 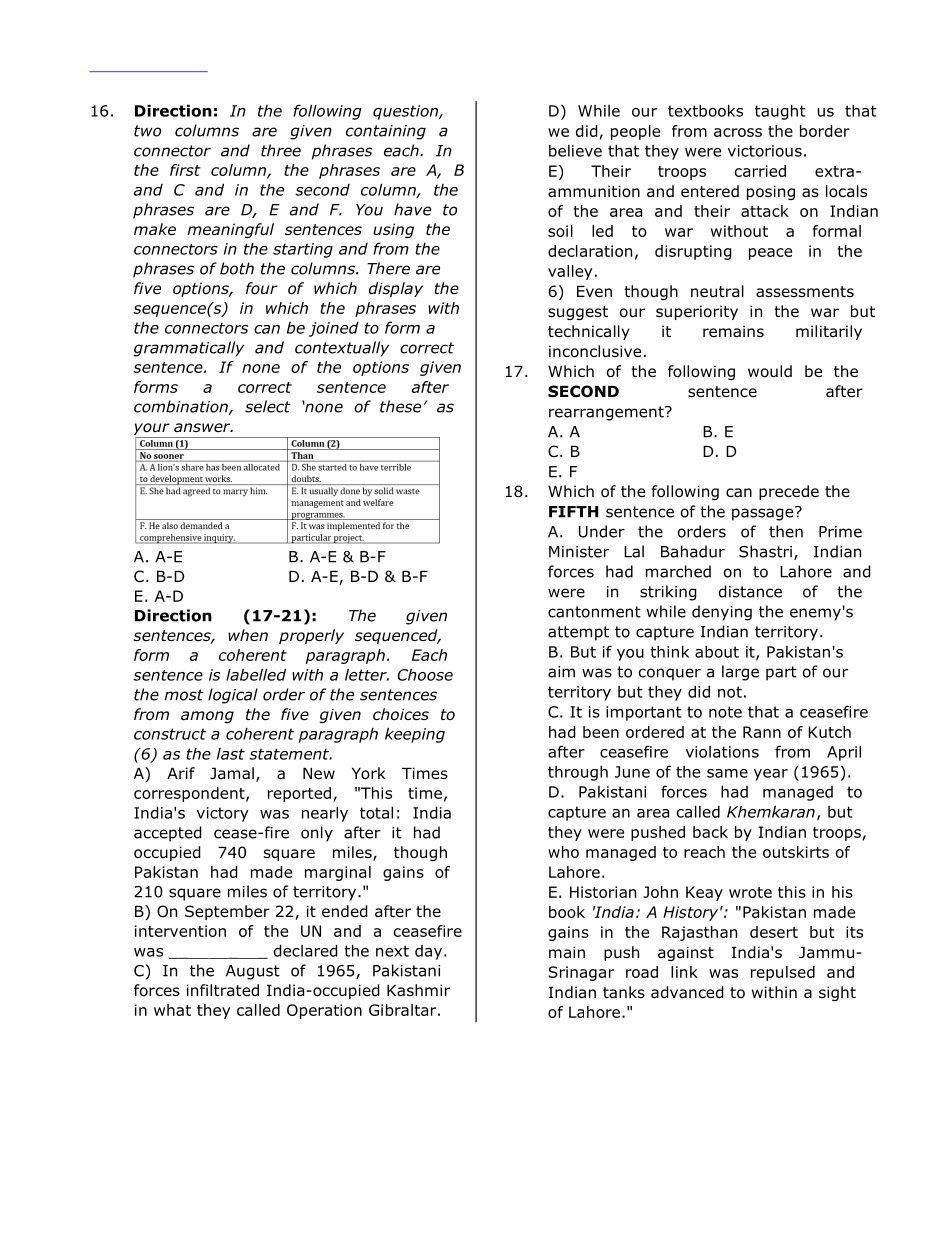 What do you see at coordinates (575, 151) in the page?
I see `believe` at bounding box center [575, 151].
